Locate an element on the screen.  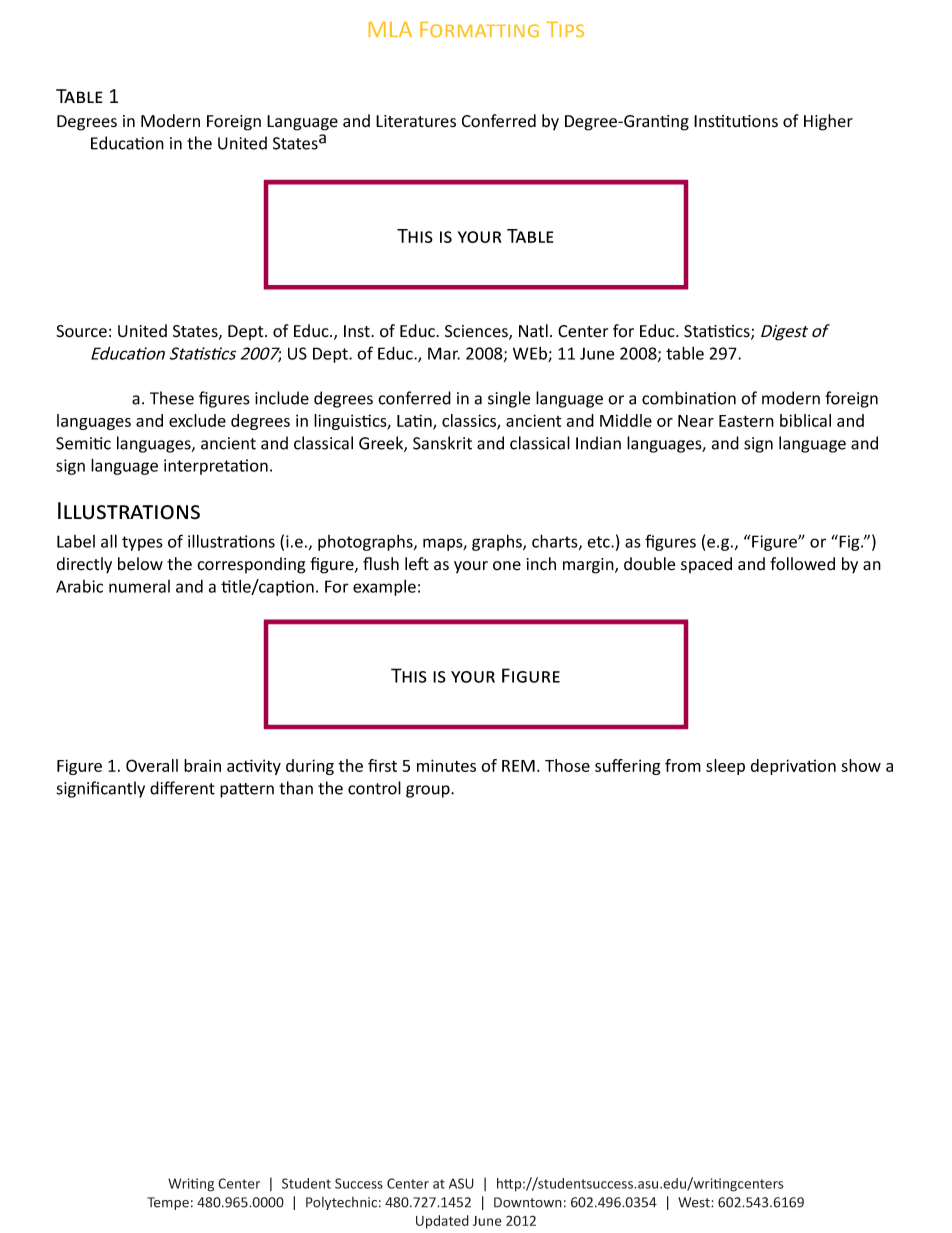
Updated is located at coordinates (442, 1222).
